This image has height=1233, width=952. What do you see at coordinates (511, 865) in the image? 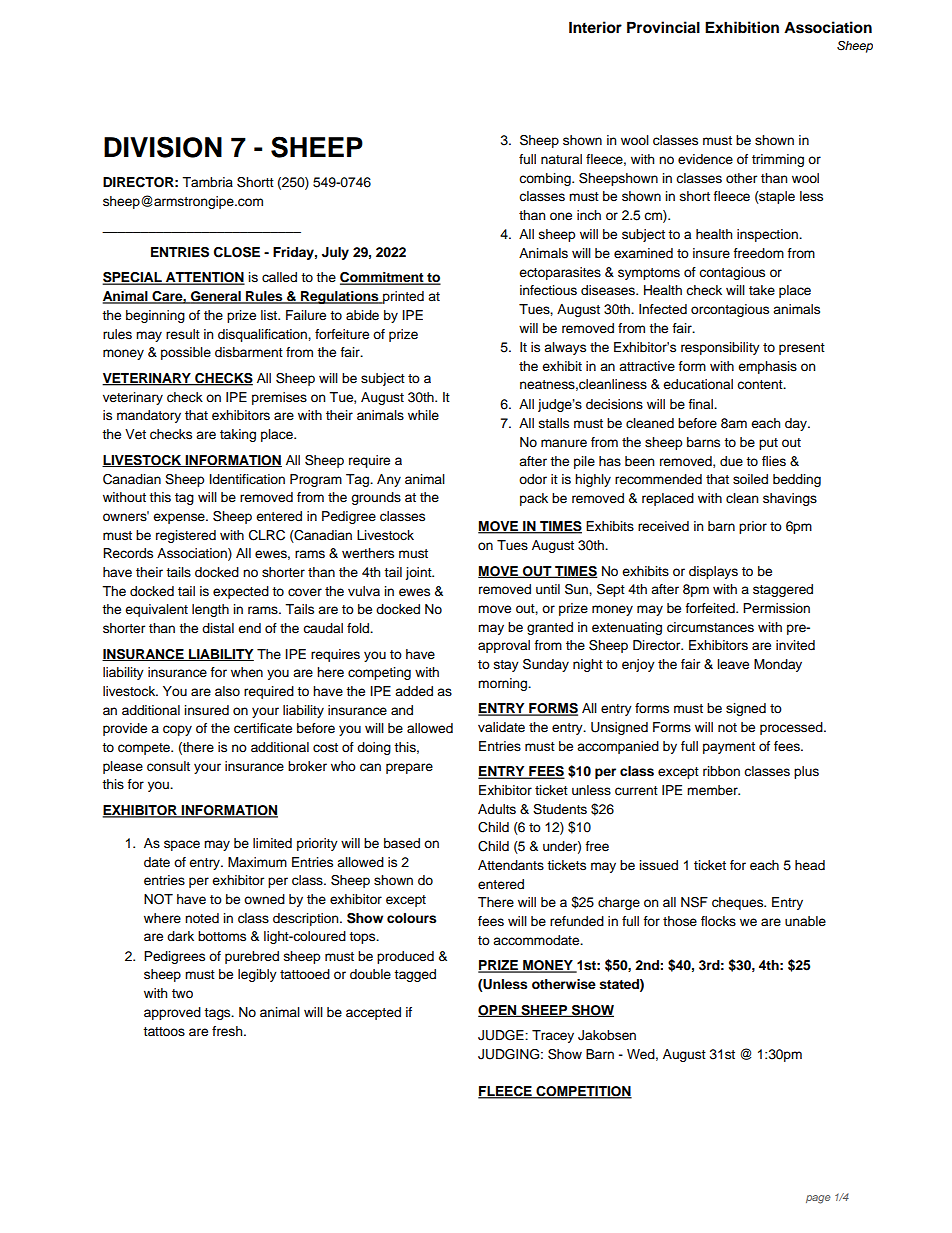
I see `Attendants` at bounding box center [511, 865].
